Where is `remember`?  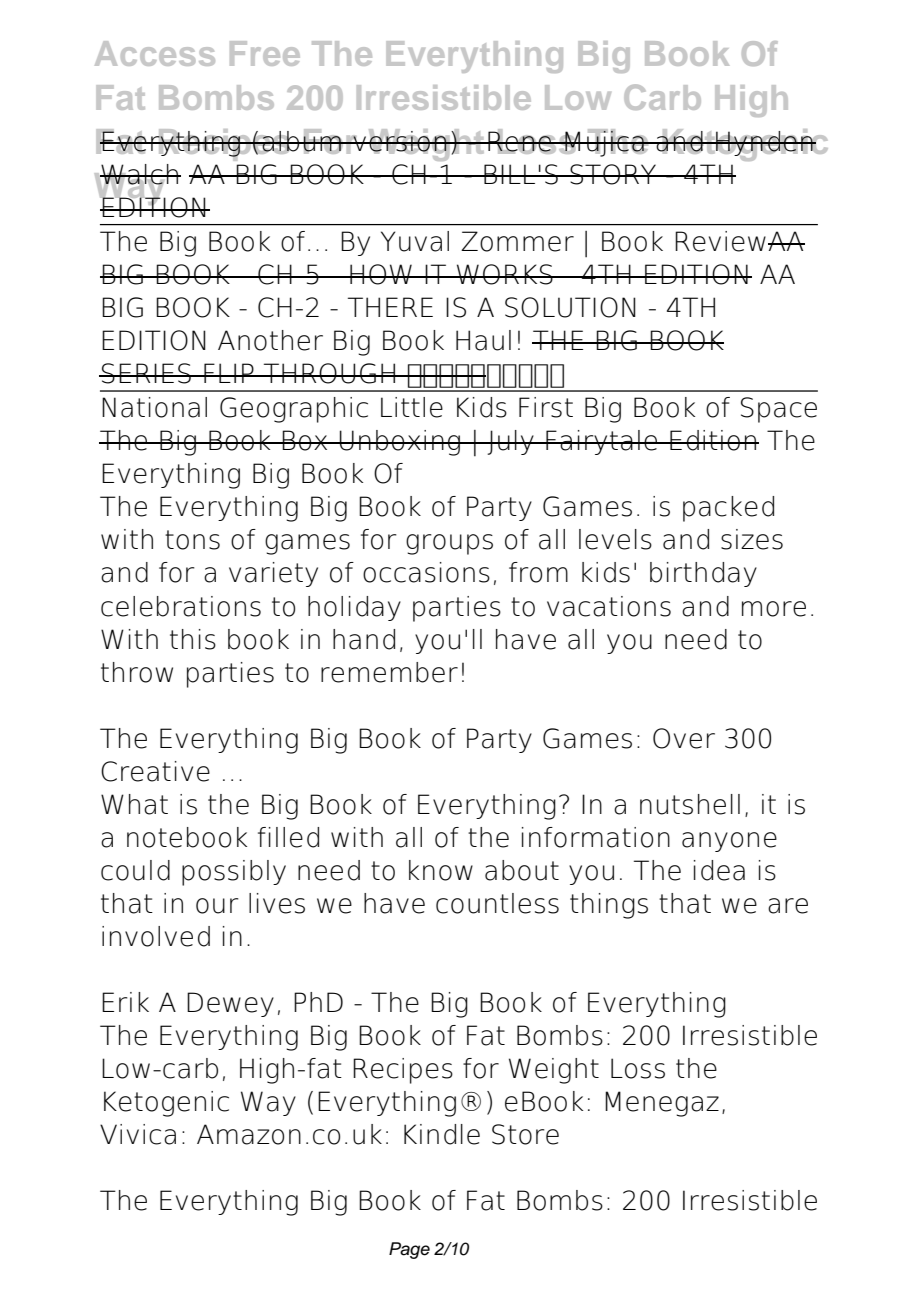 remember is located at coordinates (389, 672).
